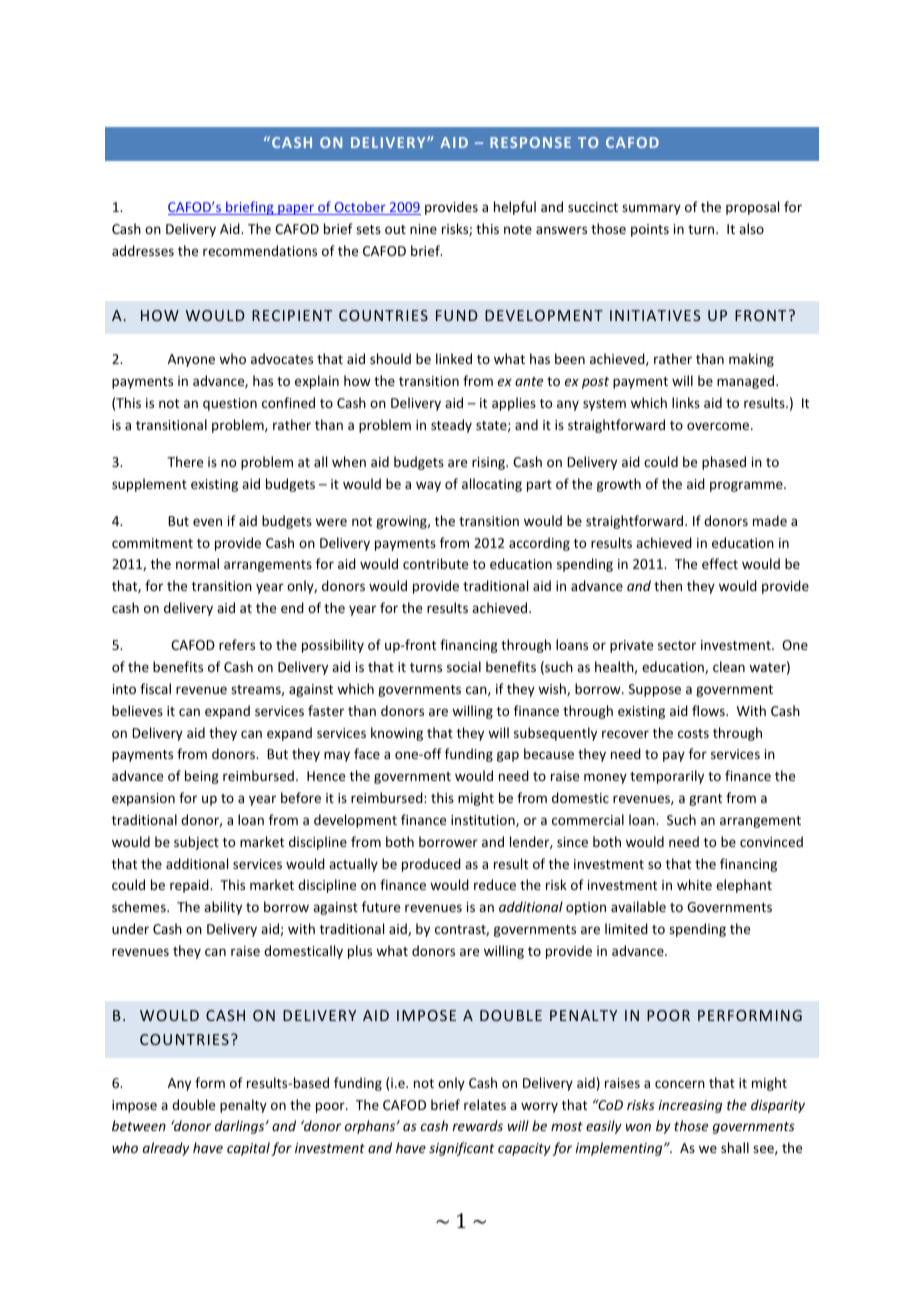 Image resolution: width=924 pixels, height=1308 pixels. I want to click on way, so click(428, 486).
